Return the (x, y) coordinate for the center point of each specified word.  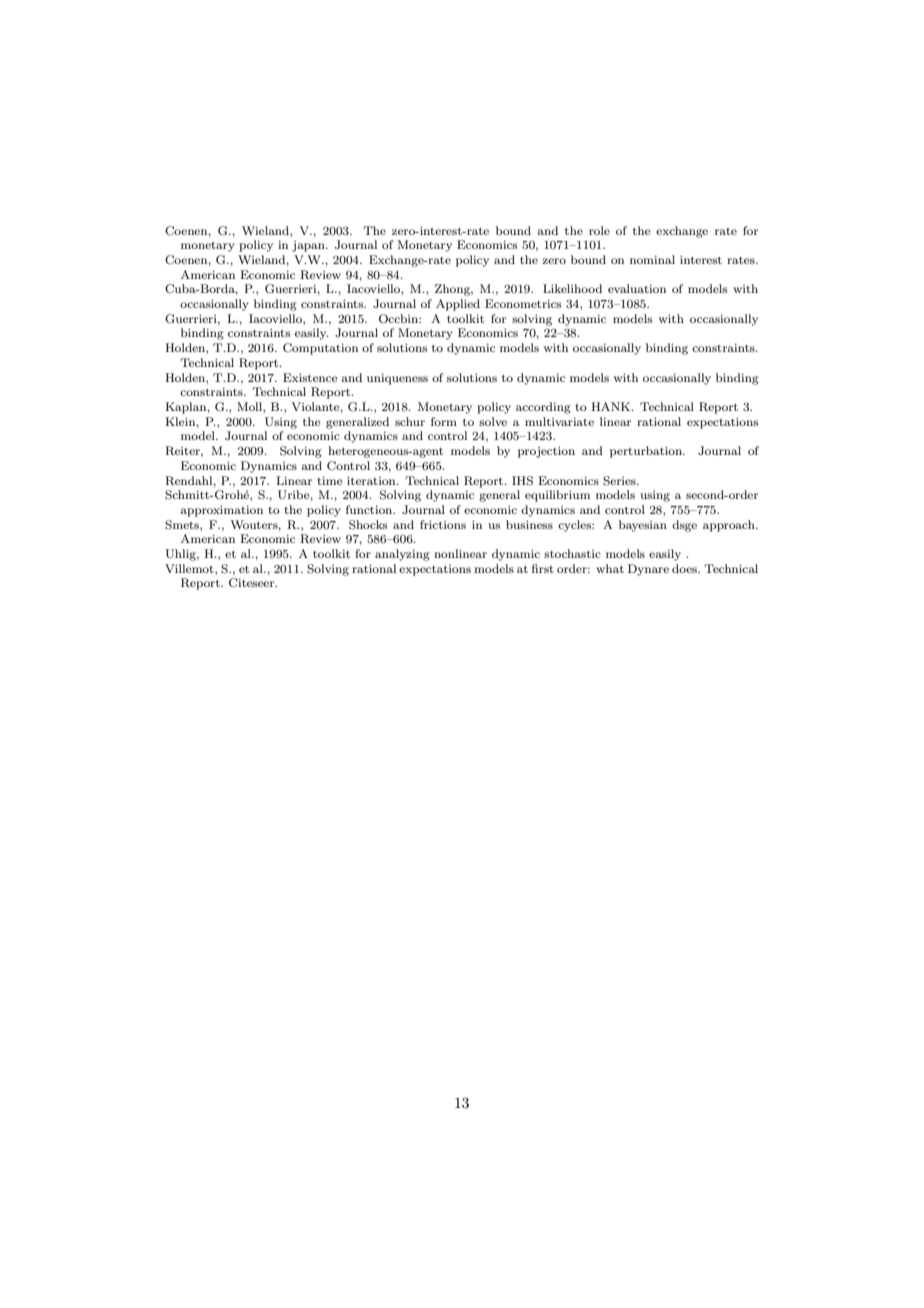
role (599, 230)
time (329, 481)
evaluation (637, 288)
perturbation (647, 452)
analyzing (402, 555)
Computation (320, 349)
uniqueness (397, 379)
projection (546, 452)
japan (309, 246)
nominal (652, 259)
